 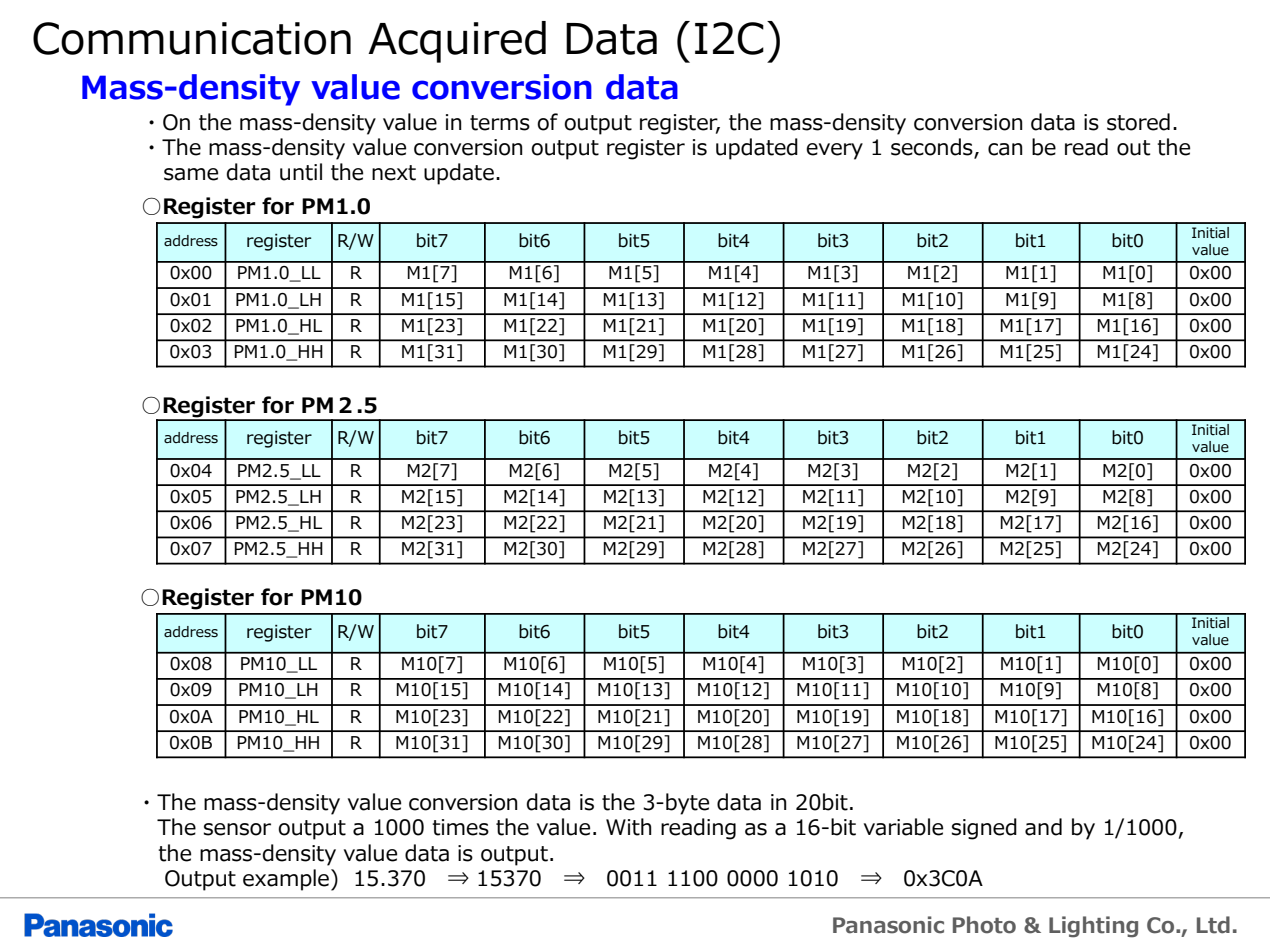 I want to click on variable, so click(x=903, y=827).
